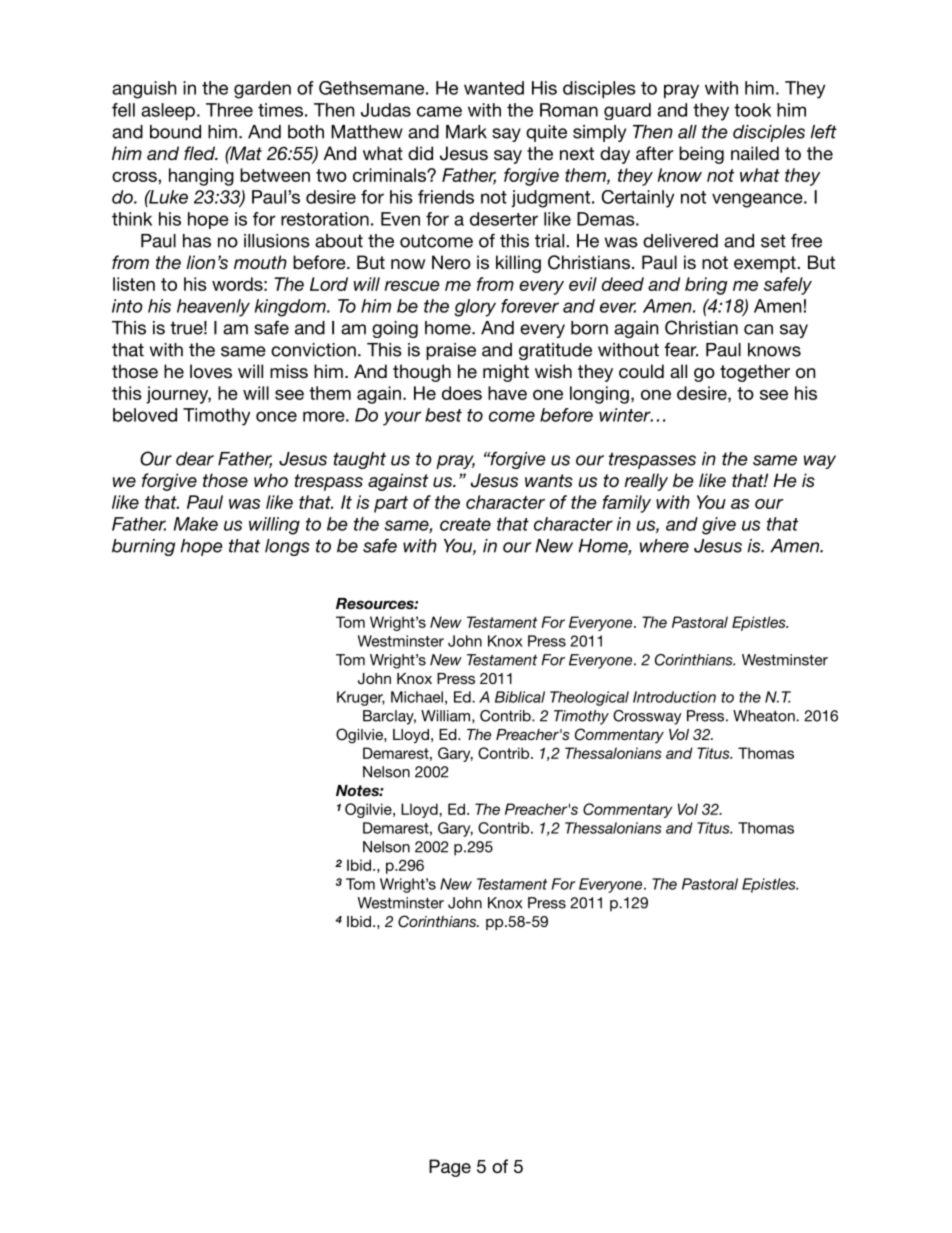 This screenshot has width=952, height=1233. What do you see at coordinates (195, 459) in the screenshot?
I see `dear` at bounding box center [195, 459].
